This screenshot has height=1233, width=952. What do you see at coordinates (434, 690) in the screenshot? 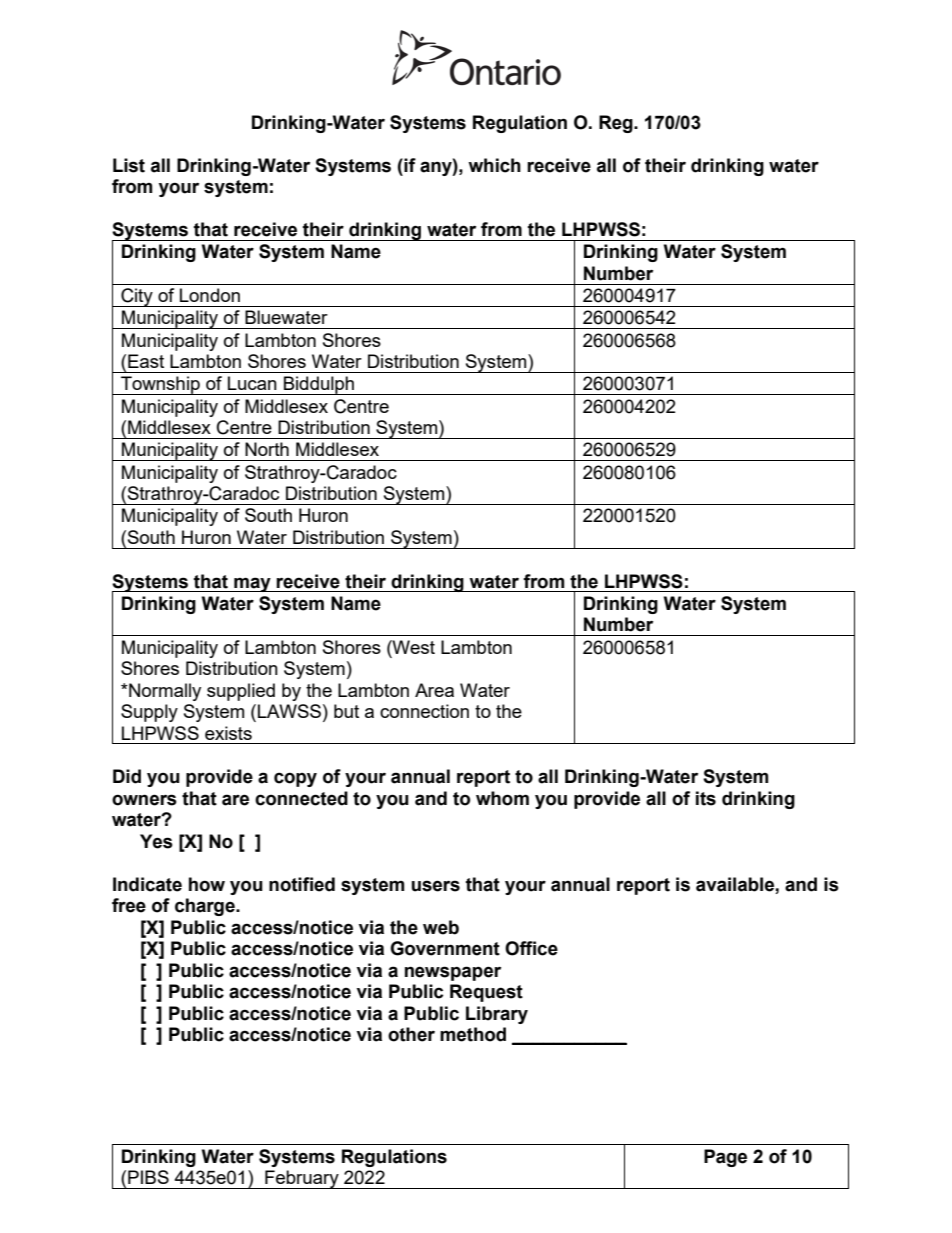
I see `Area` at bounding box center [434, 690].
